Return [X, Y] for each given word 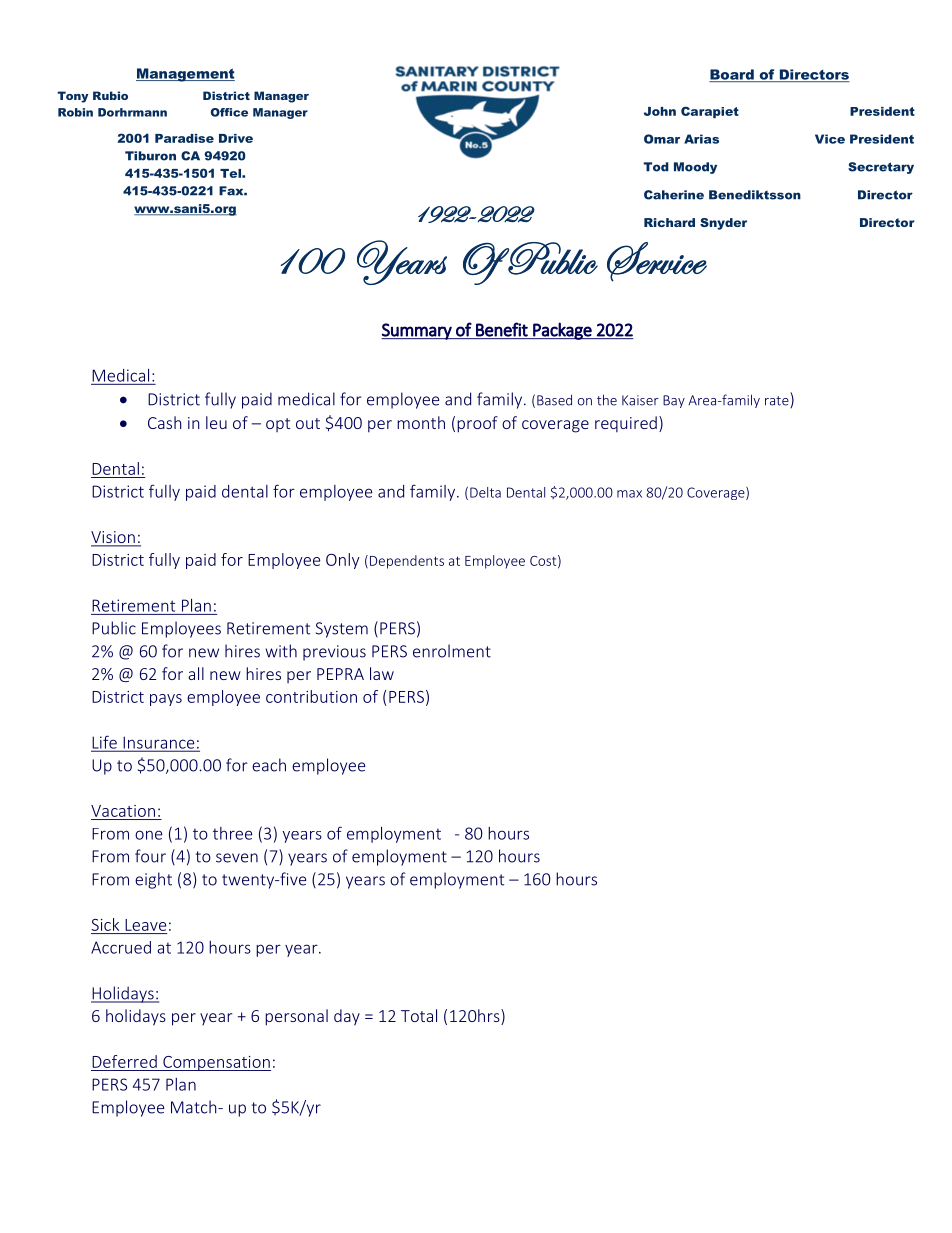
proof [477, 424]
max [629, 494]
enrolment [452, 651]
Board [732, 75]
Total [419, 1015]
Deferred [124, 1061]
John [660, 111]
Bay [674, 401]
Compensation [216, 1063]
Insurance [159, 743]
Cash [165, 422]
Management [185, 75]
